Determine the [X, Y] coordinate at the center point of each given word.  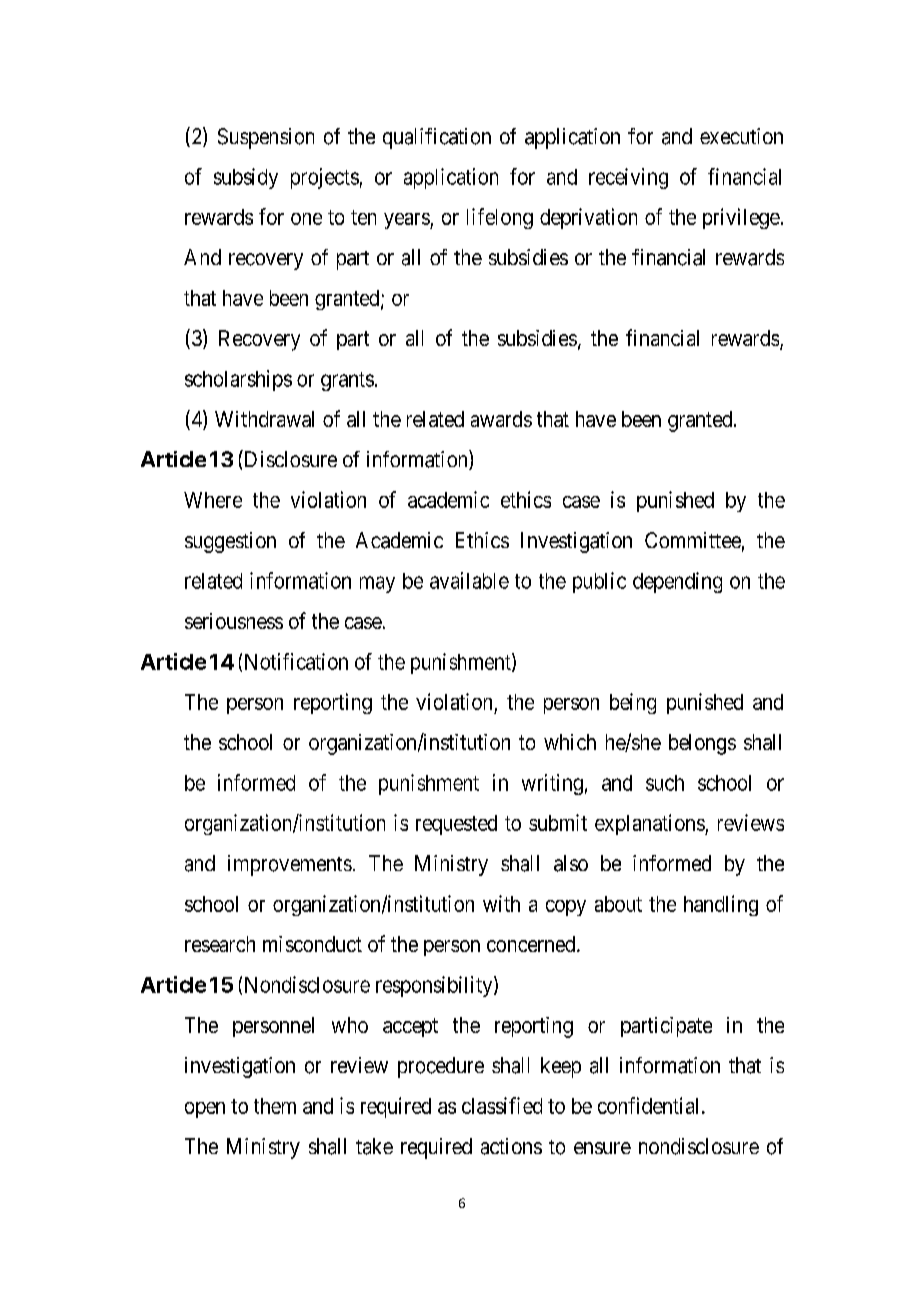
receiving [628, 178]
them [275, 1106]
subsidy [246, 178]
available [469, 580]
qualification [437, 138]
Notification [296, 661]
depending [677, 582]
